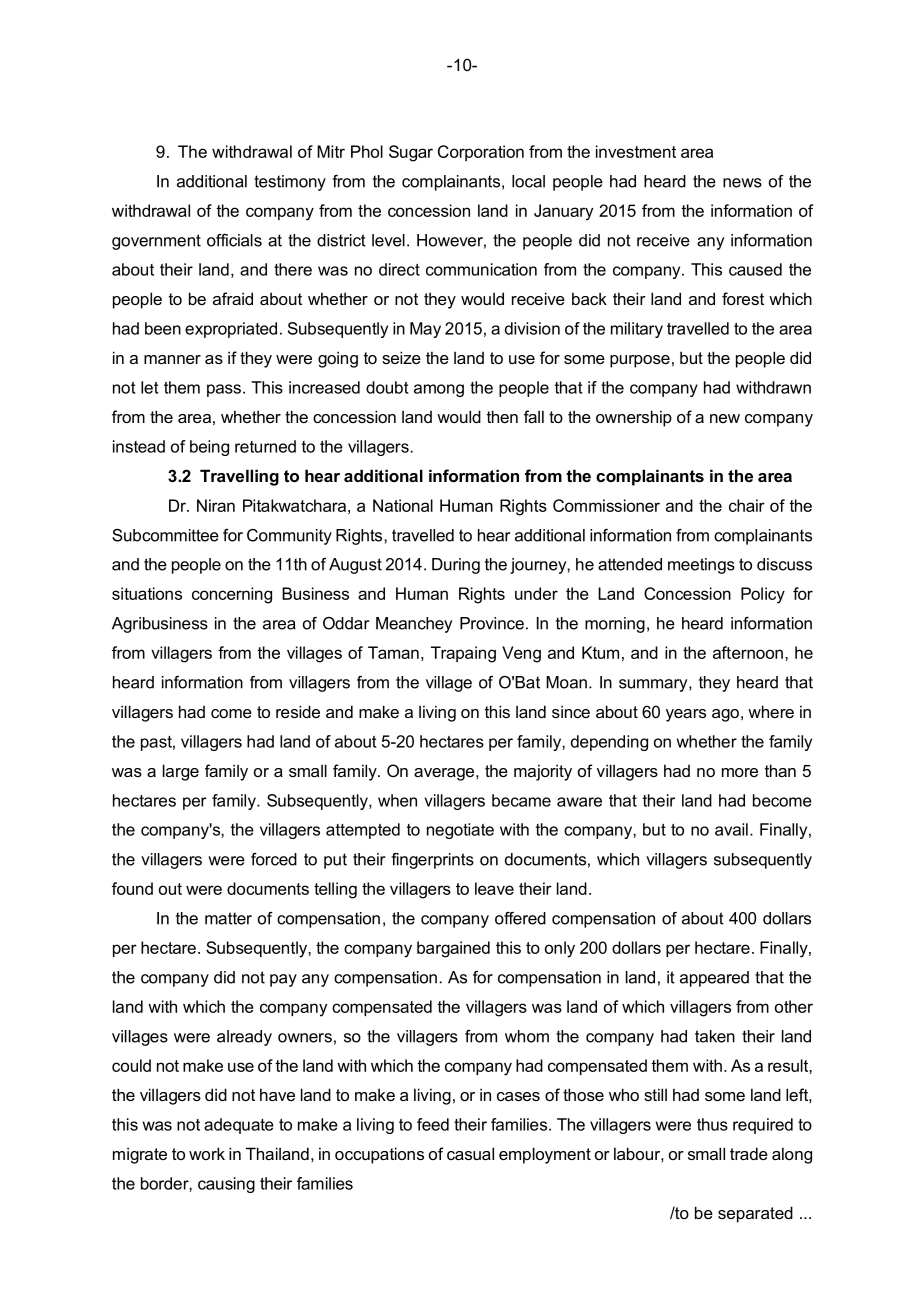  I want to click on chair, so click(747, 505).
